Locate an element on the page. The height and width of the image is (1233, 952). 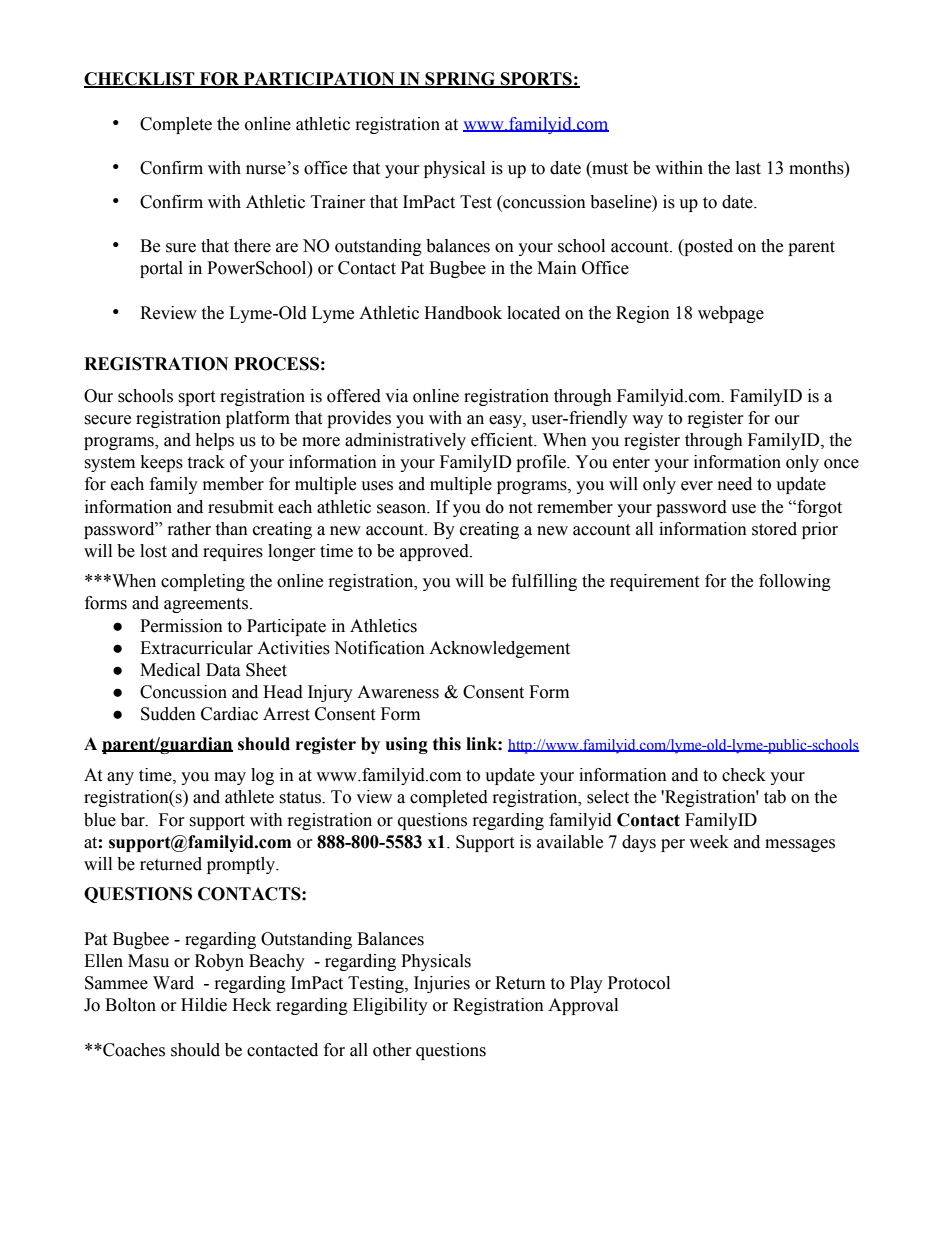
PARTICIPATION is located at coordinates (319, 80).
